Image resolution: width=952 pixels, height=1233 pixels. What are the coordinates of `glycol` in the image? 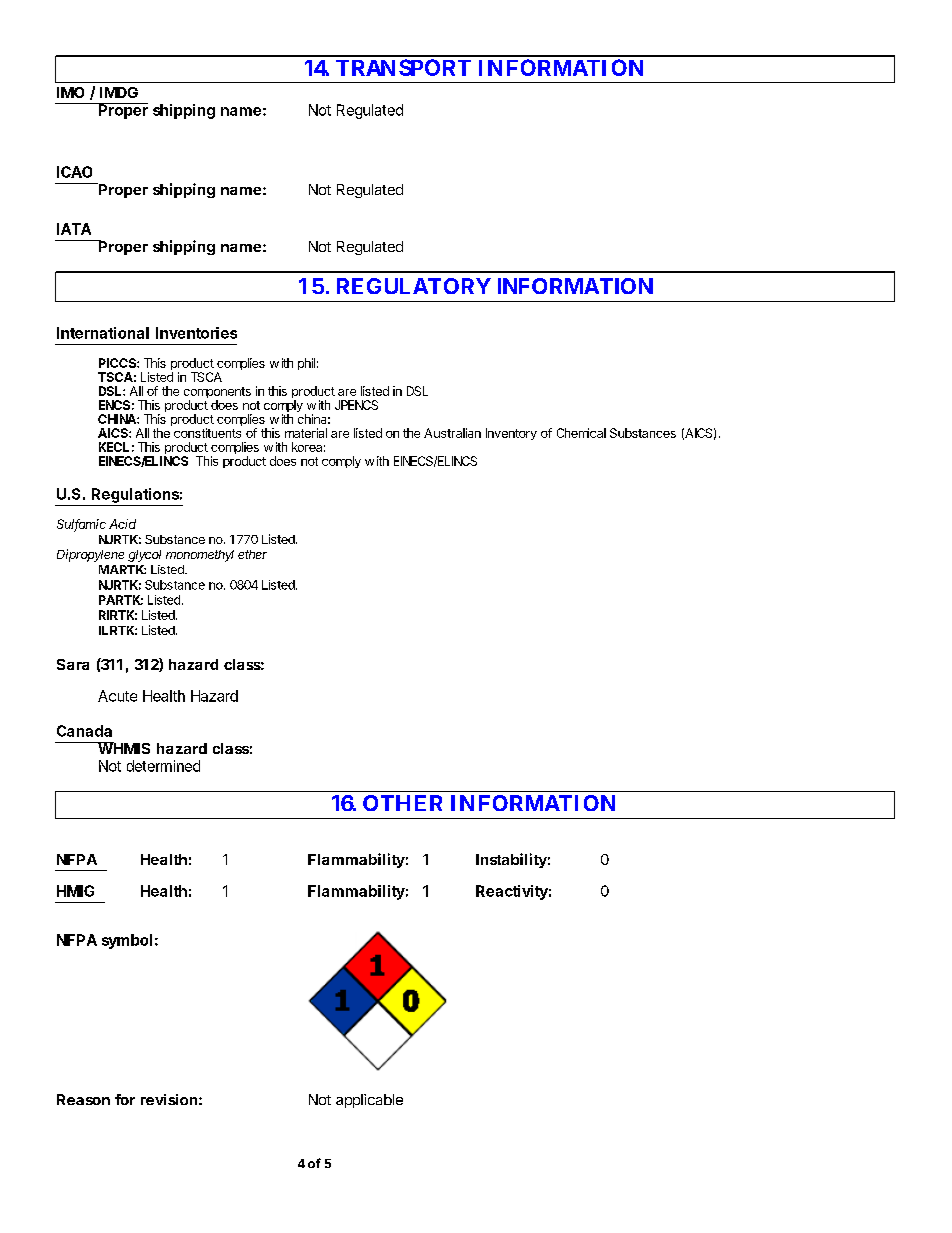 It's located at (144, 556).
